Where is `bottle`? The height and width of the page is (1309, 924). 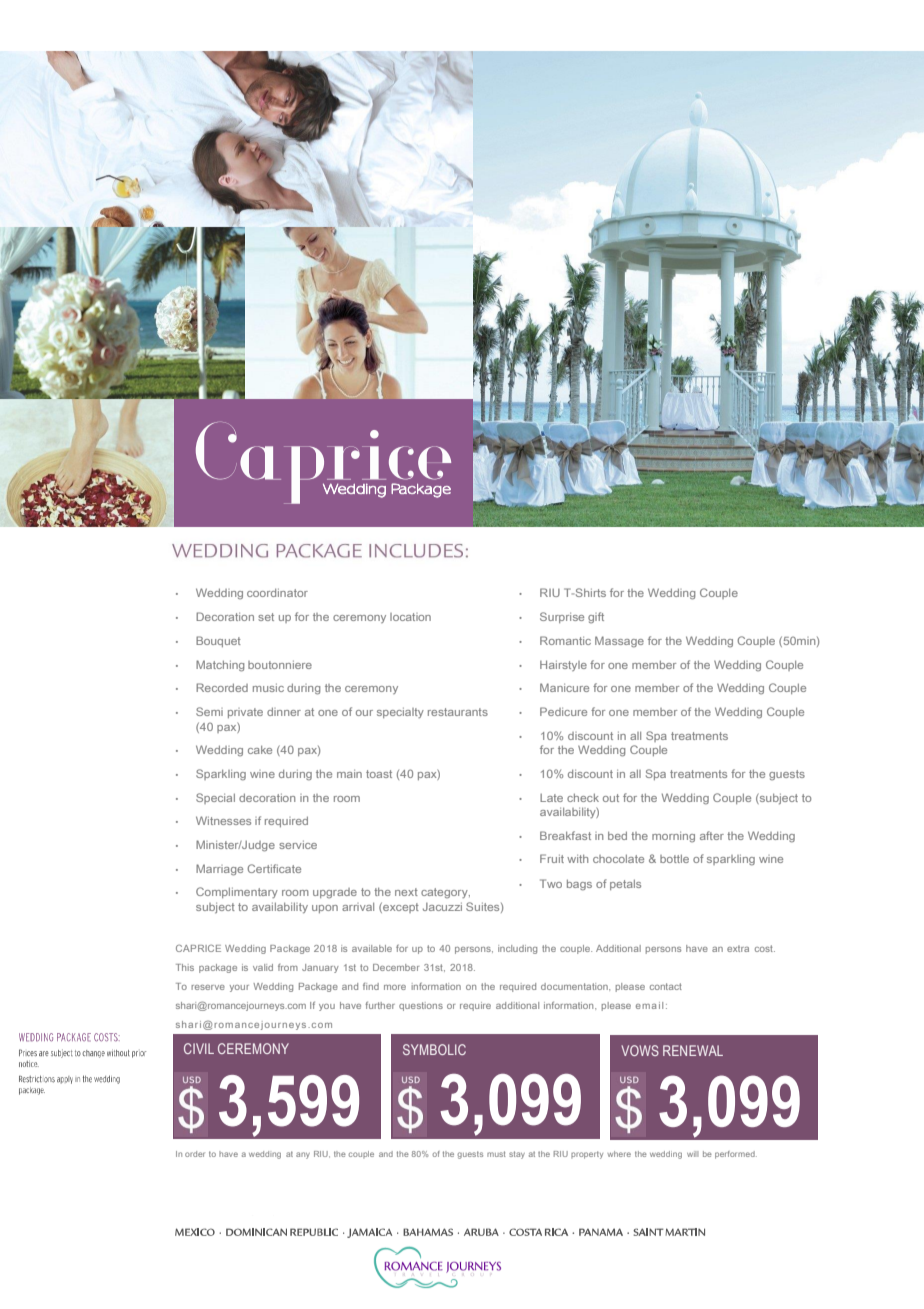
bottle is located at coordinates (674, 859).
